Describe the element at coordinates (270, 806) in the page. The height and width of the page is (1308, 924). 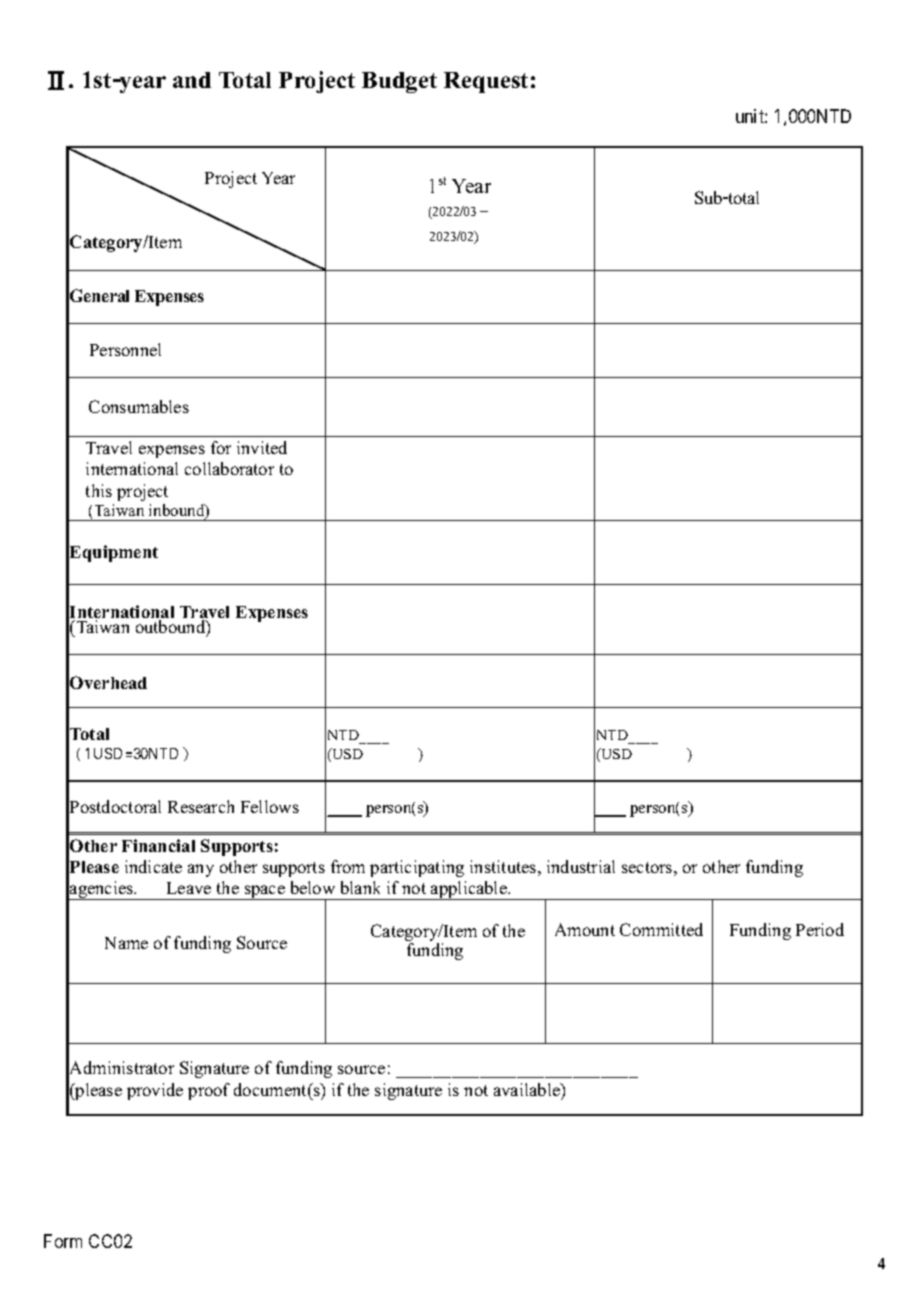
I see `Fellows` at that location.
